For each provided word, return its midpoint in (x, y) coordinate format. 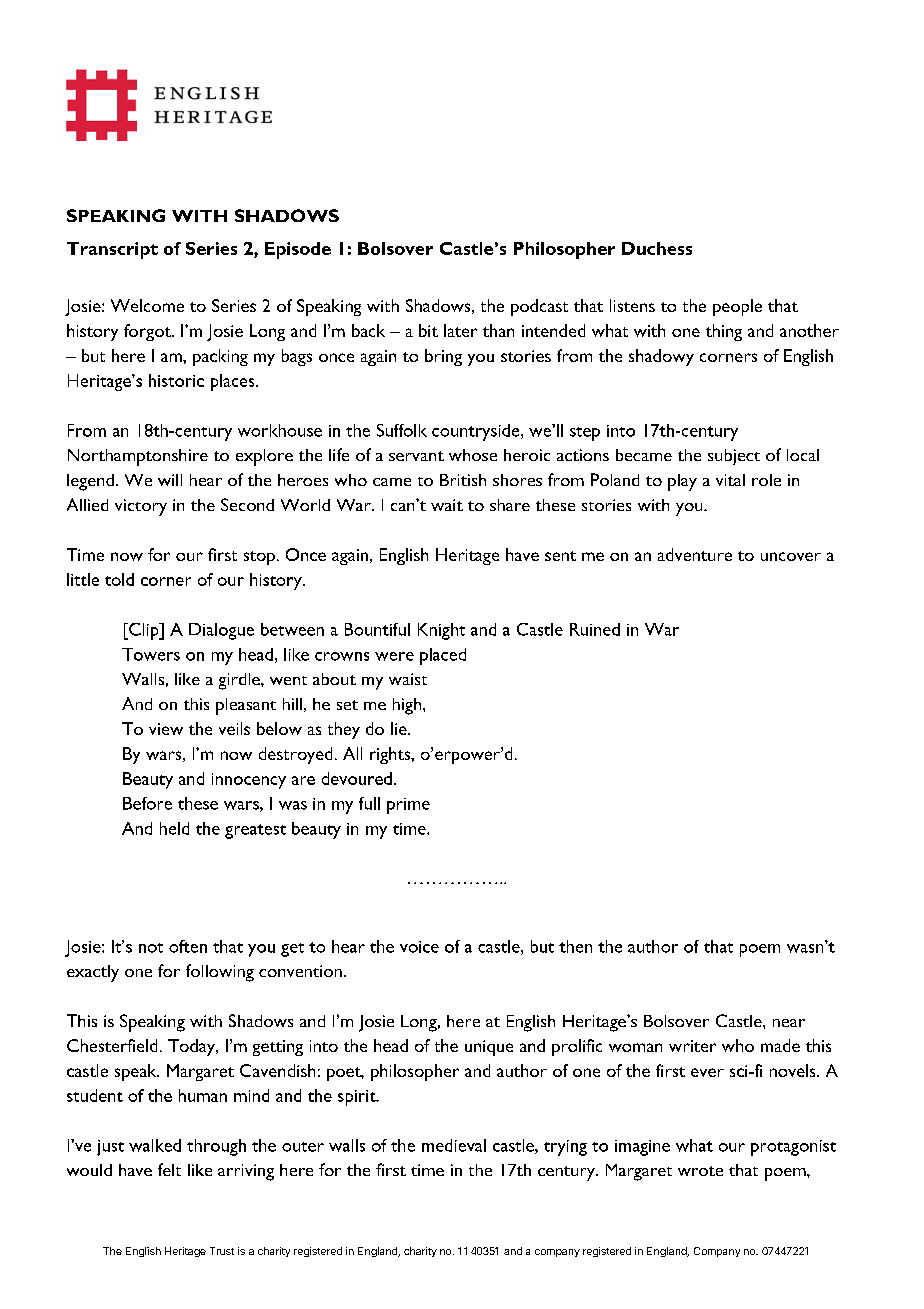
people (737, 307)
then (575, 946)
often (188, 946)
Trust (222, 1251)
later (460, 330)
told (119, 579)
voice (419, 947)
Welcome (147, 305)
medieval (454, 1145)
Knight (441, 631)
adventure (695, 554)
